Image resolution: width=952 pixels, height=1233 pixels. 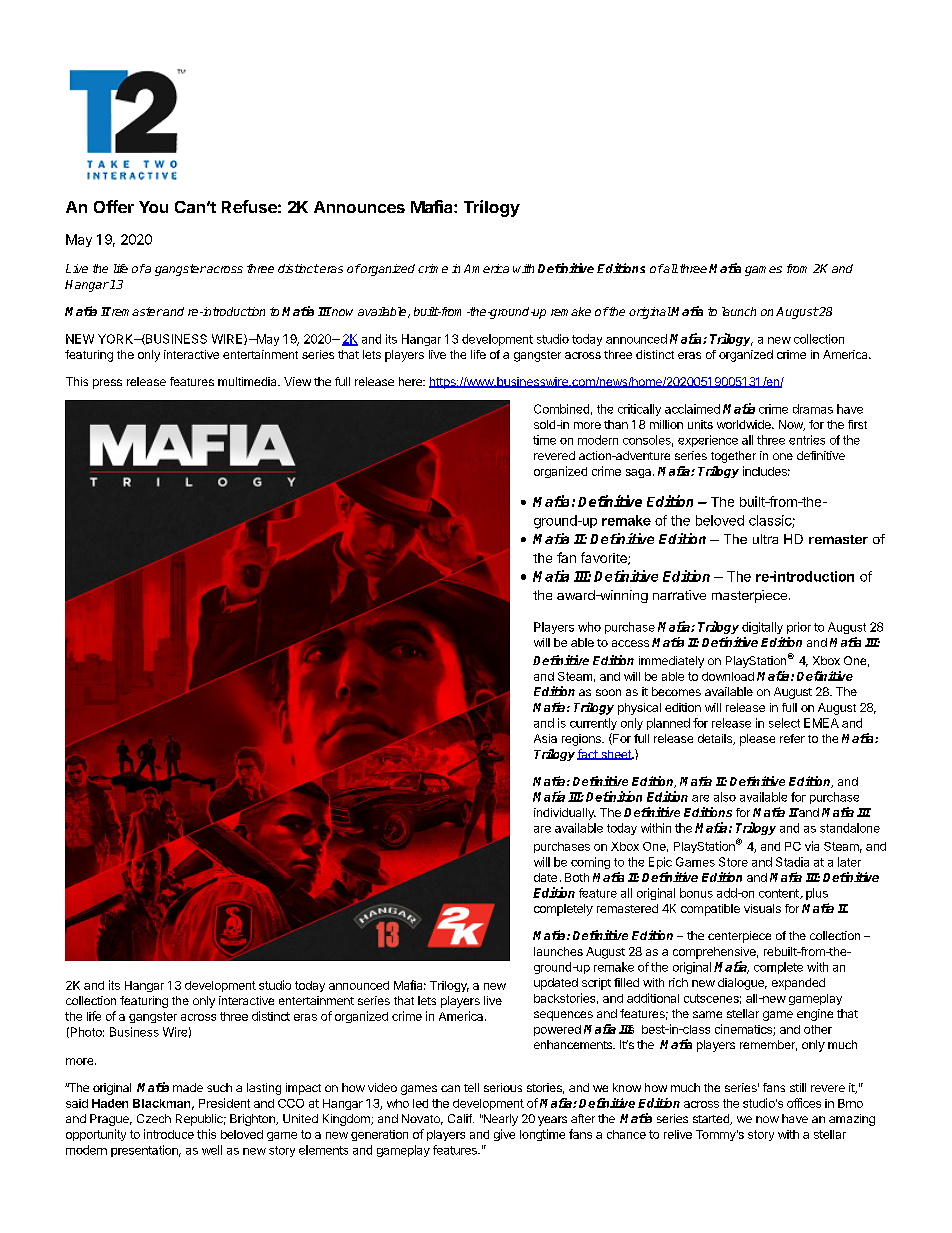 What do you see at coordinates (154, 1118) in the screenshot?
I see `Czech` at bounding box center [154, 1118].
